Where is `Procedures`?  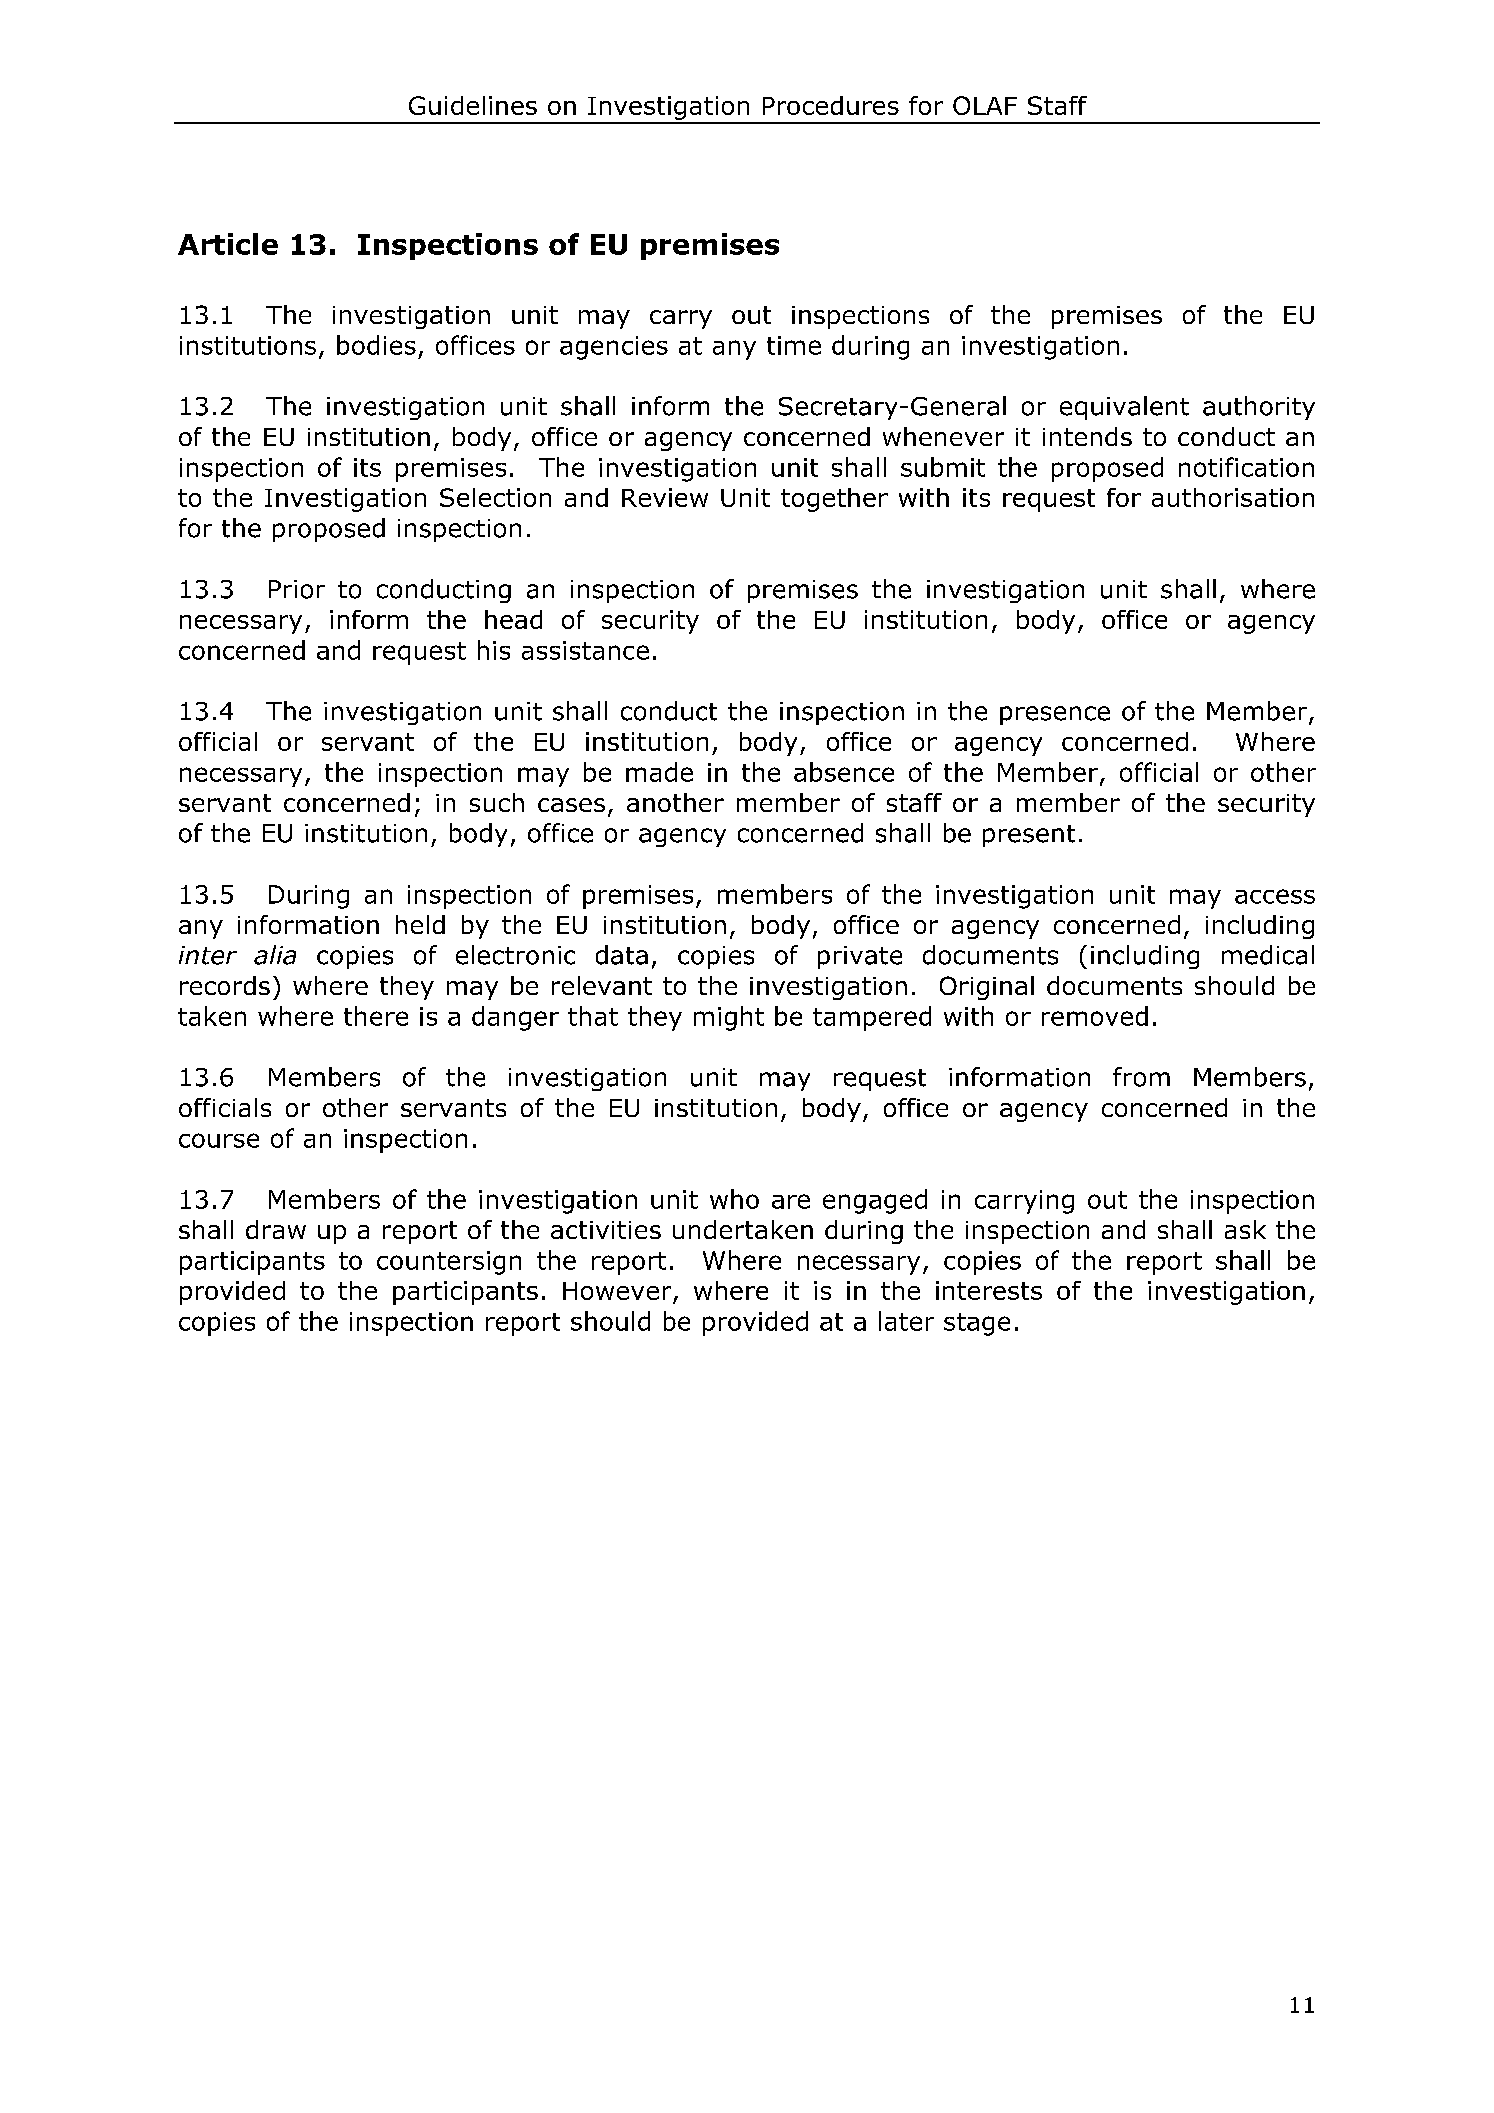 Procedures is located at coordinates (831, 105).
